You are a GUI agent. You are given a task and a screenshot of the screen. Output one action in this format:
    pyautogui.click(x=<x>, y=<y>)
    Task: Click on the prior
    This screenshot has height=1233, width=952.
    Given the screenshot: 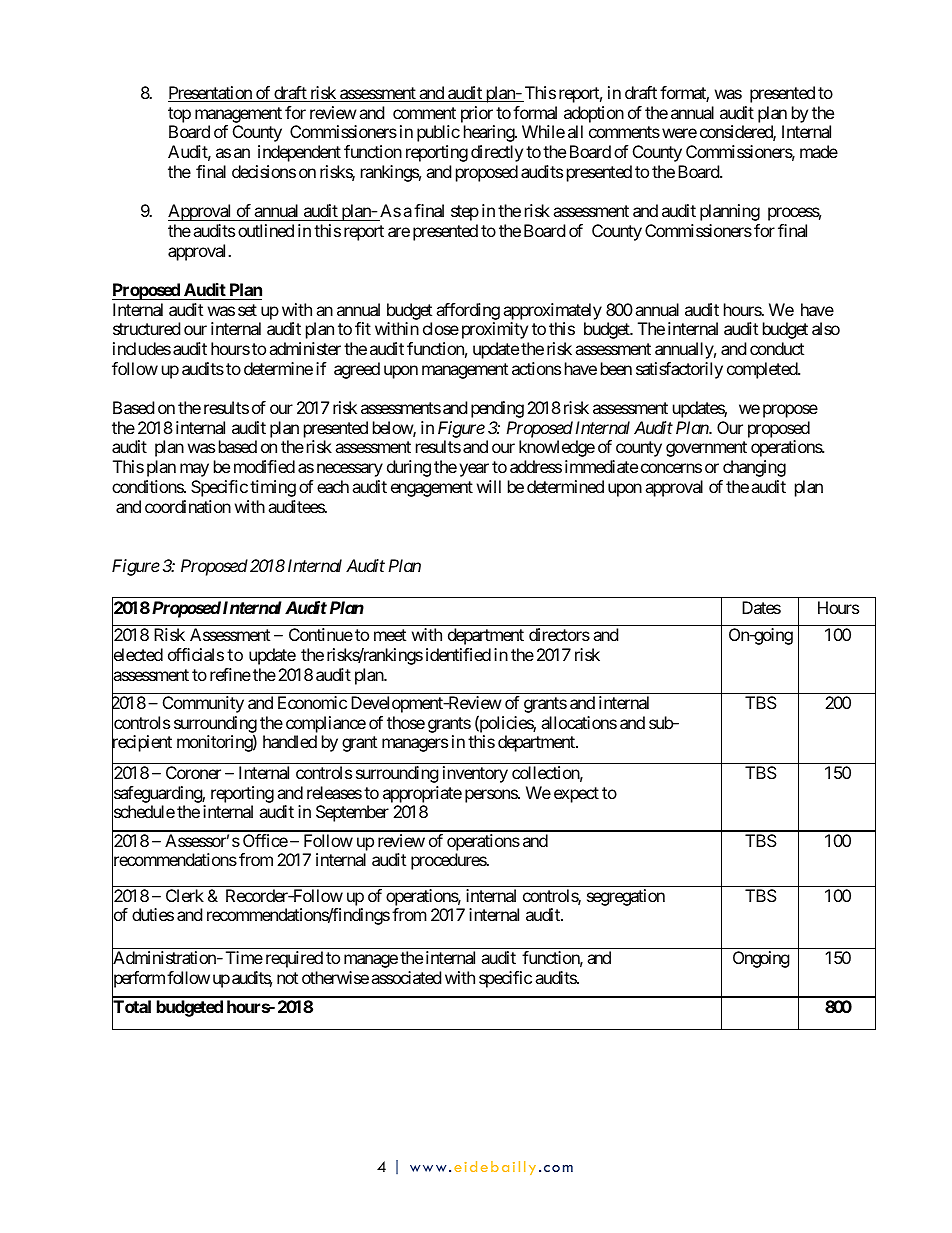 What is the action you would take?
    pyautogui.click(x=477, y=114)
